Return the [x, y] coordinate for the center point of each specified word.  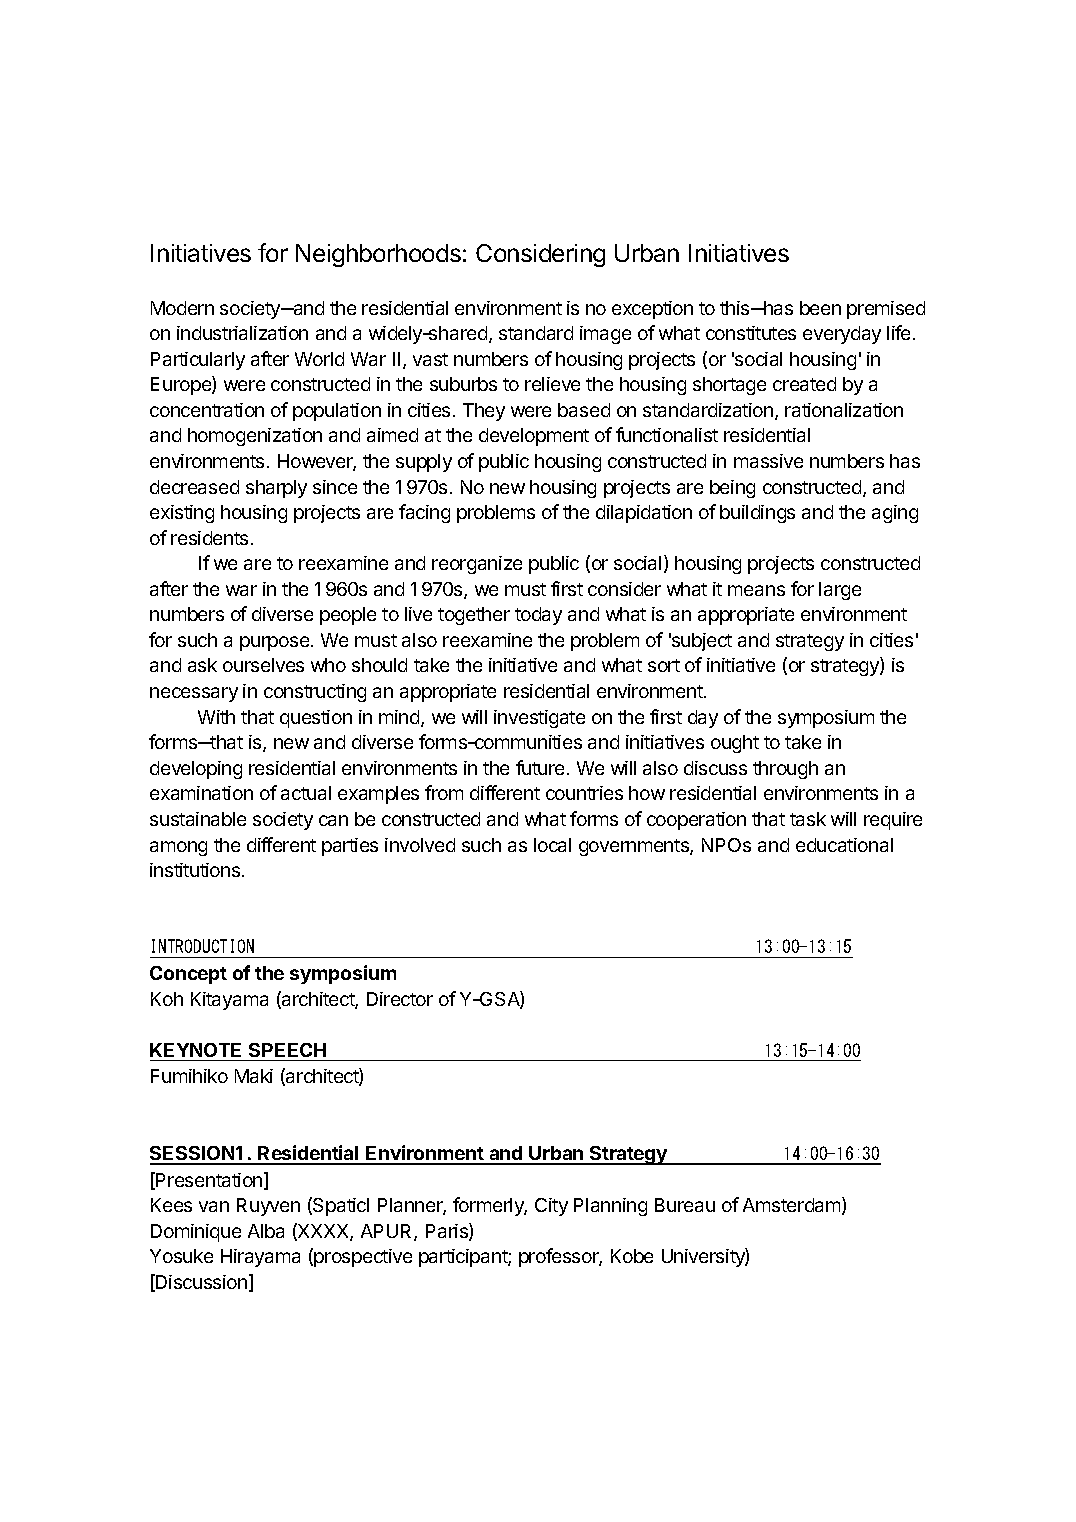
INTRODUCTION [203, 946]
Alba [266, 1231]
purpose [274, 643]
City [551, 1207]
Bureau [685, 1205]
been [820, 308]
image [605, 335]
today [538, 616]
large [840, 591]
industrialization [242, 333]
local [552, 845]
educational [844, 845]
